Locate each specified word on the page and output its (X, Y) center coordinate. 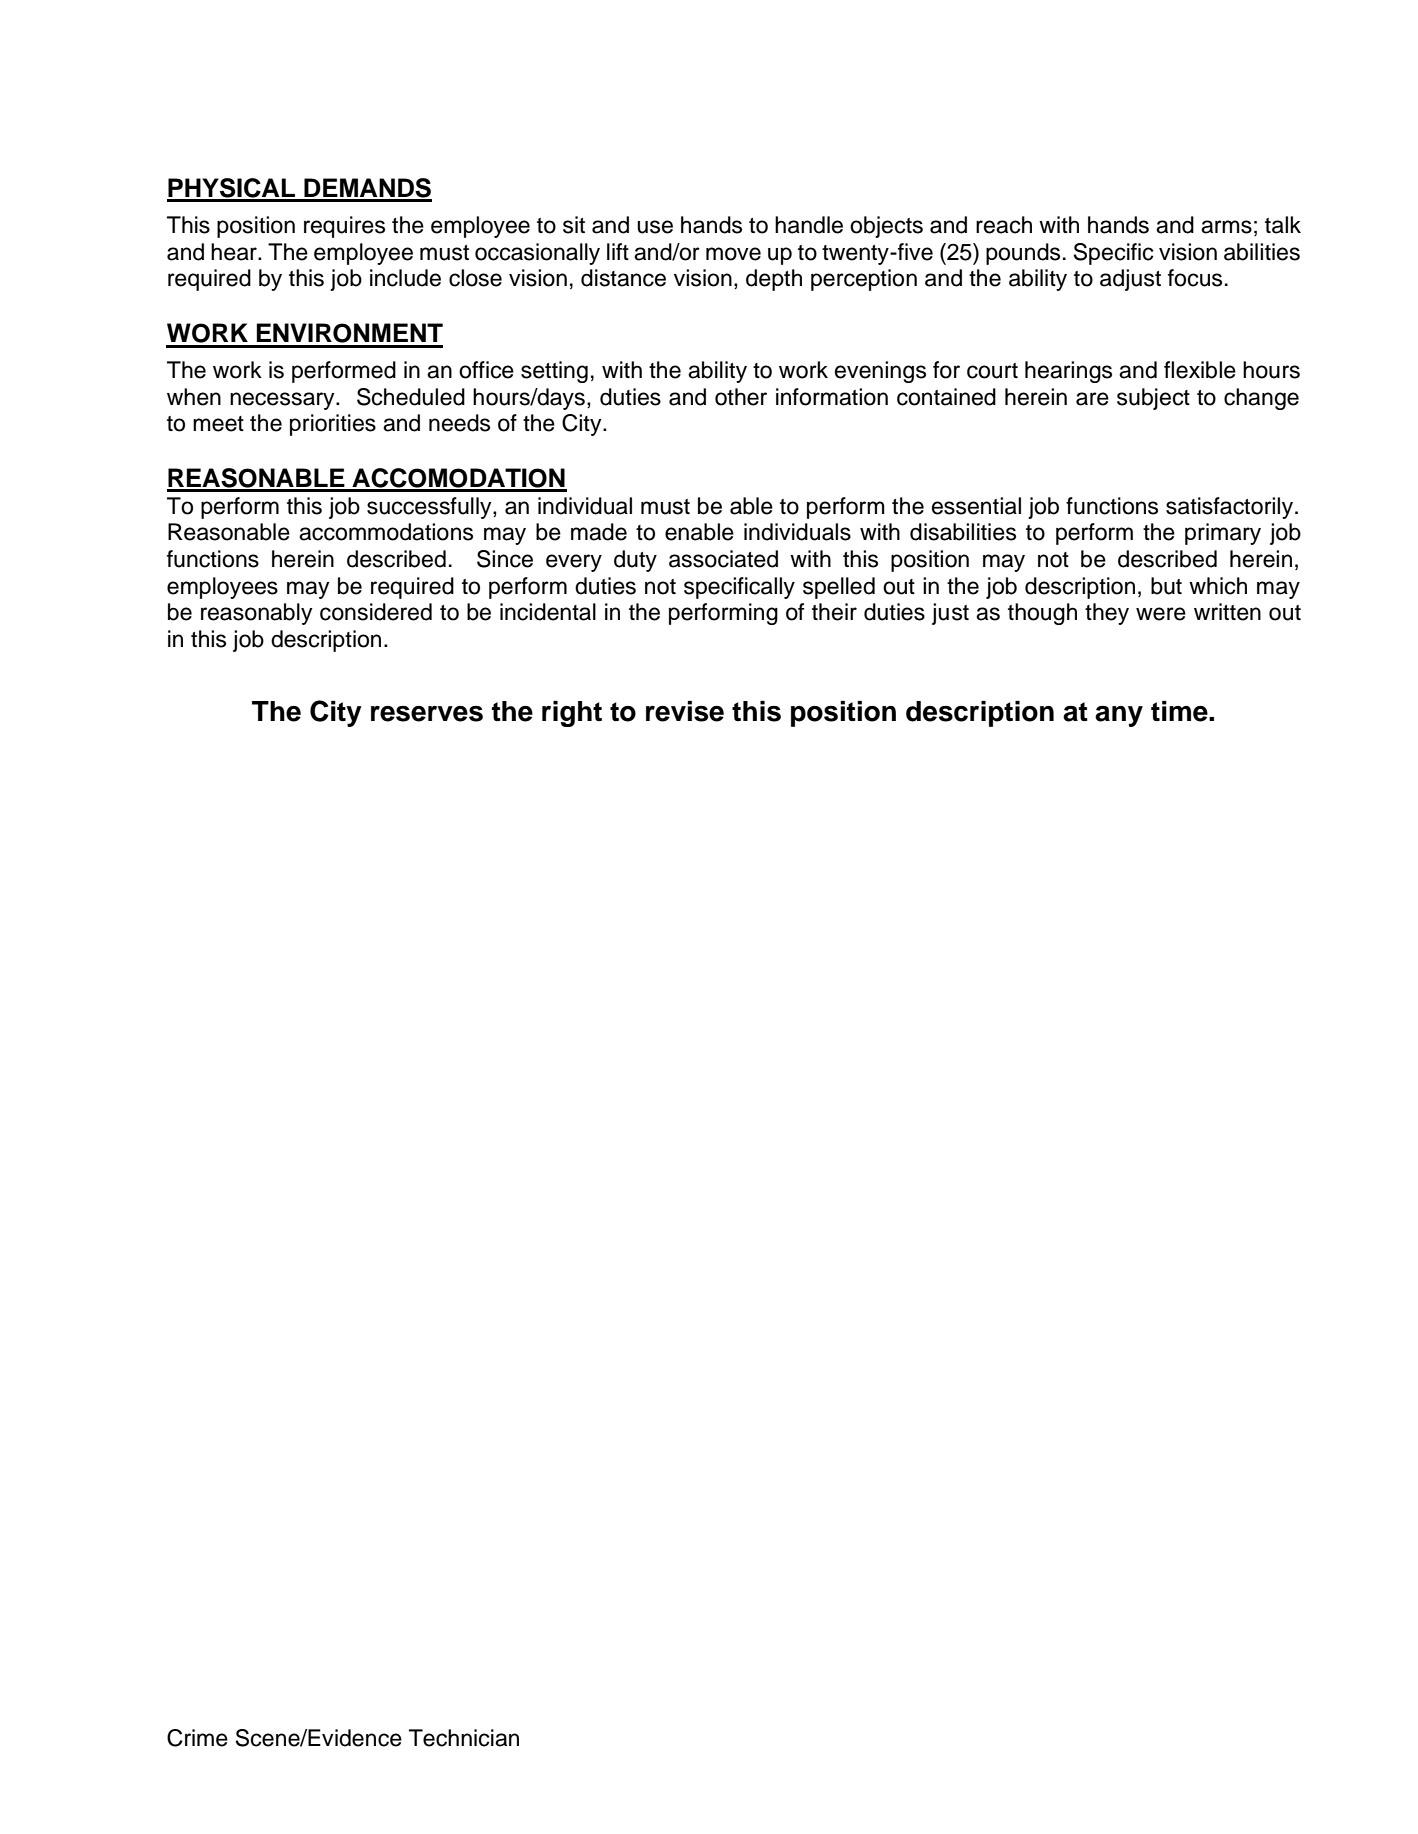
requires (344, 227)
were (1161, 614)
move (733, 254)
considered (376, 612)
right (572, 714)
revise (685, 711)
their (834, 612)
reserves (427, 714)
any (1119, 716)
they (1107, 614)
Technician (464, 1738)
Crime (197, 1738)
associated (723, 559)
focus (1195, 278)
